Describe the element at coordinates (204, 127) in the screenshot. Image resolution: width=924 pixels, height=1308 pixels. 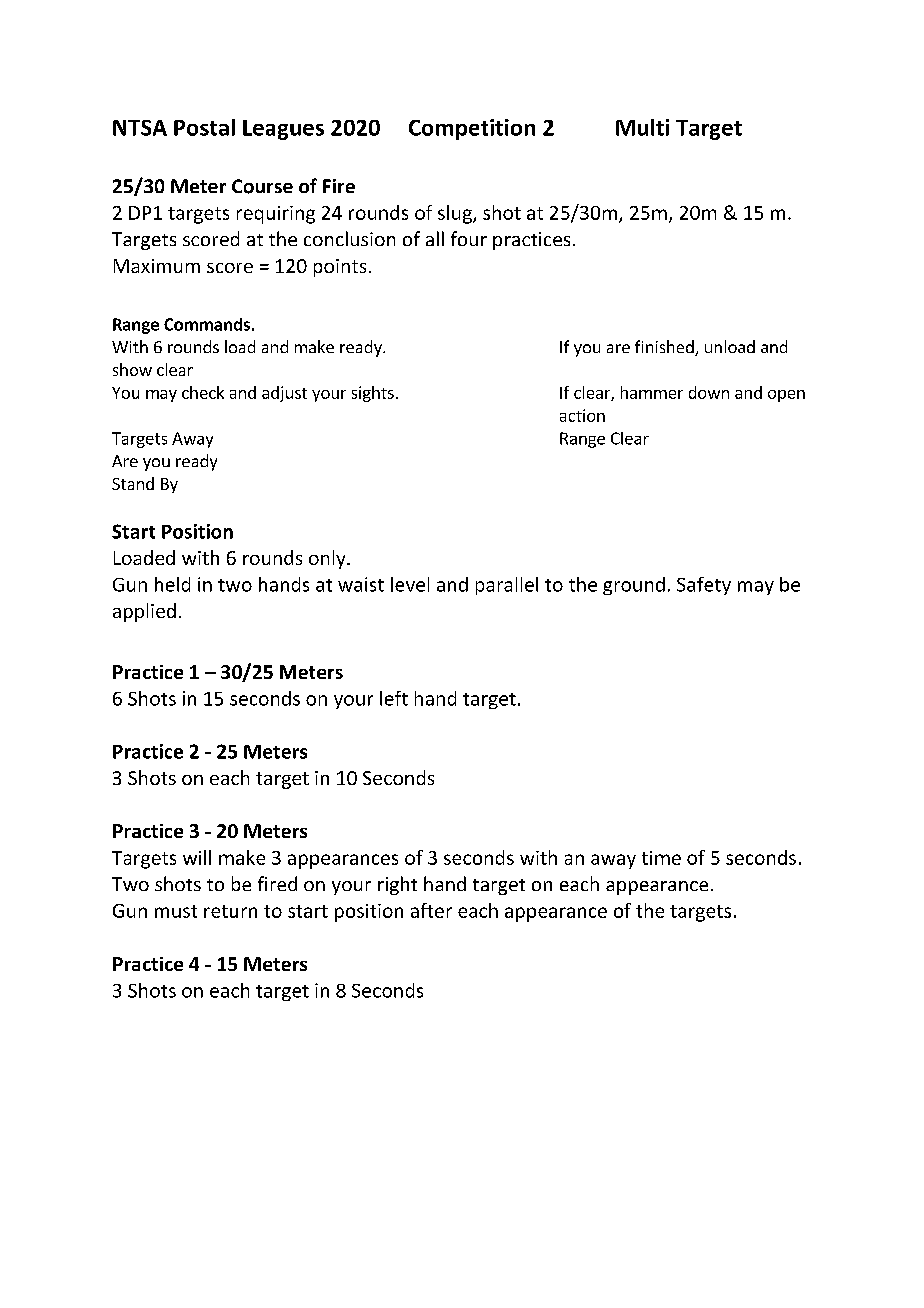
I see `Postal` at that location.
